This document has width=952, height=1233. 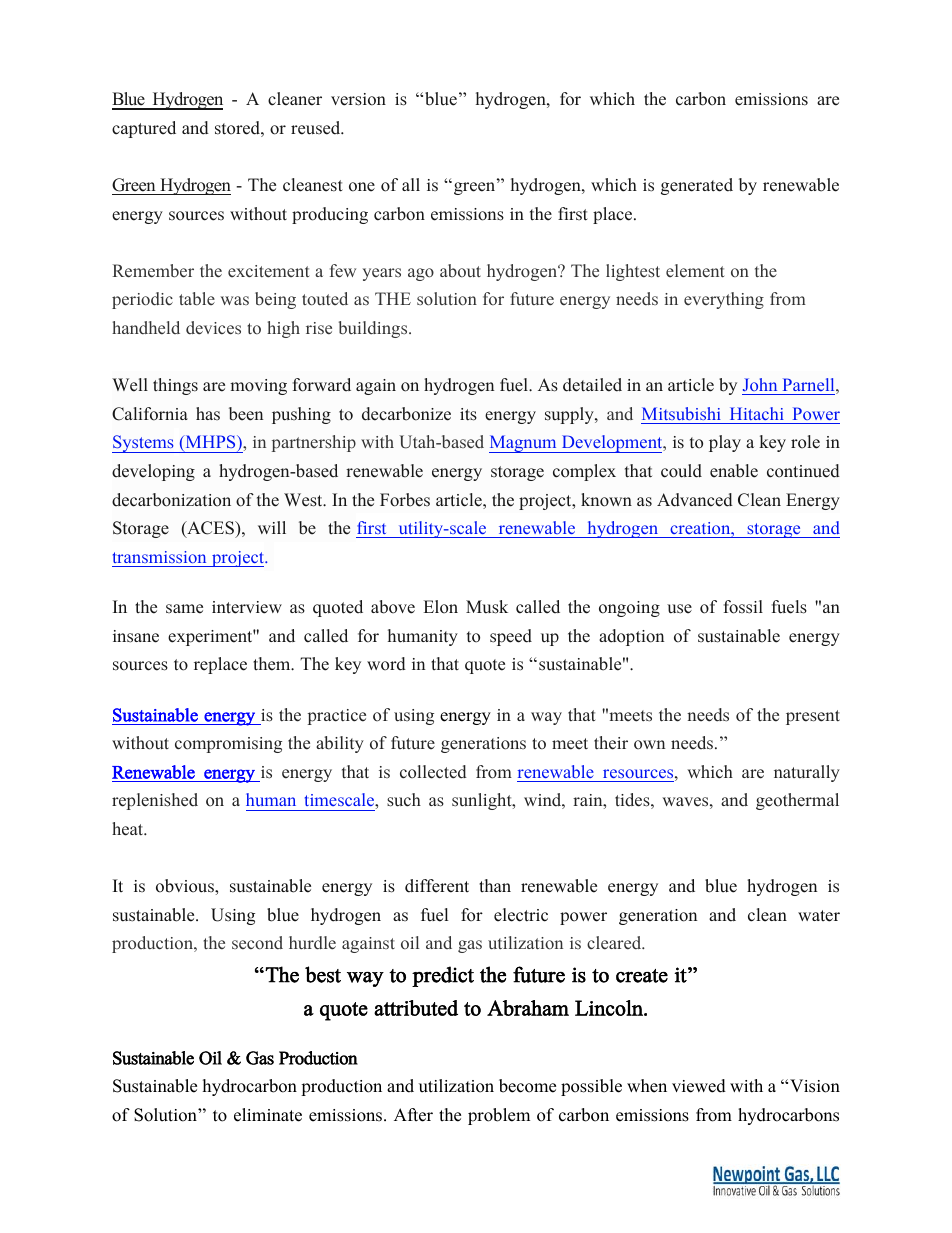 I want to click on generated, so click(x=697, y=186).
